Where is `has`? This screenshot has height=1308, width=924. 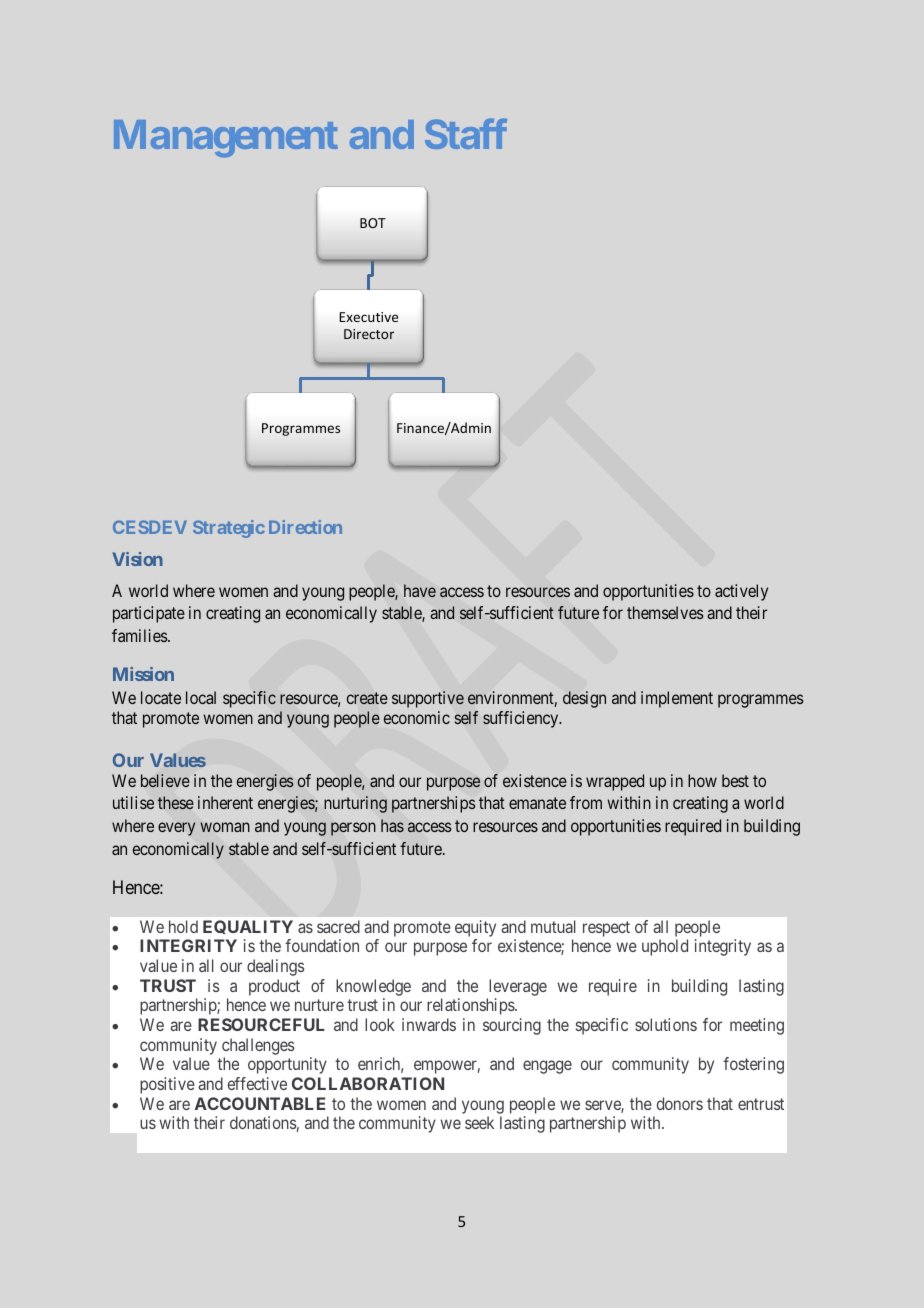 has is located at coordinates (392, 825).
